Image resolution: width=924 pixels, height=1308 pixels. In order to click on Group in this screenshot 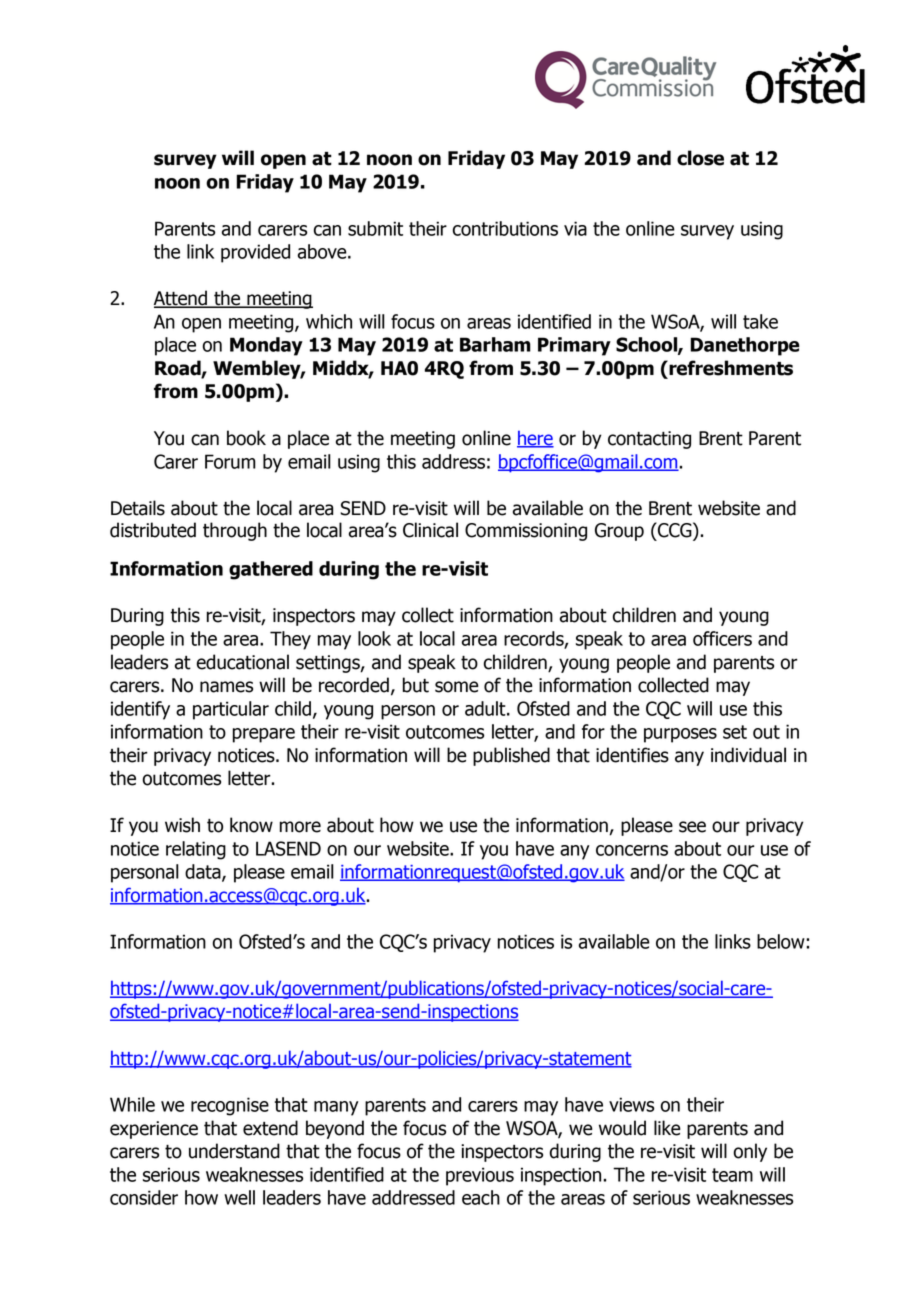, I will do `click(619, 532)`.
